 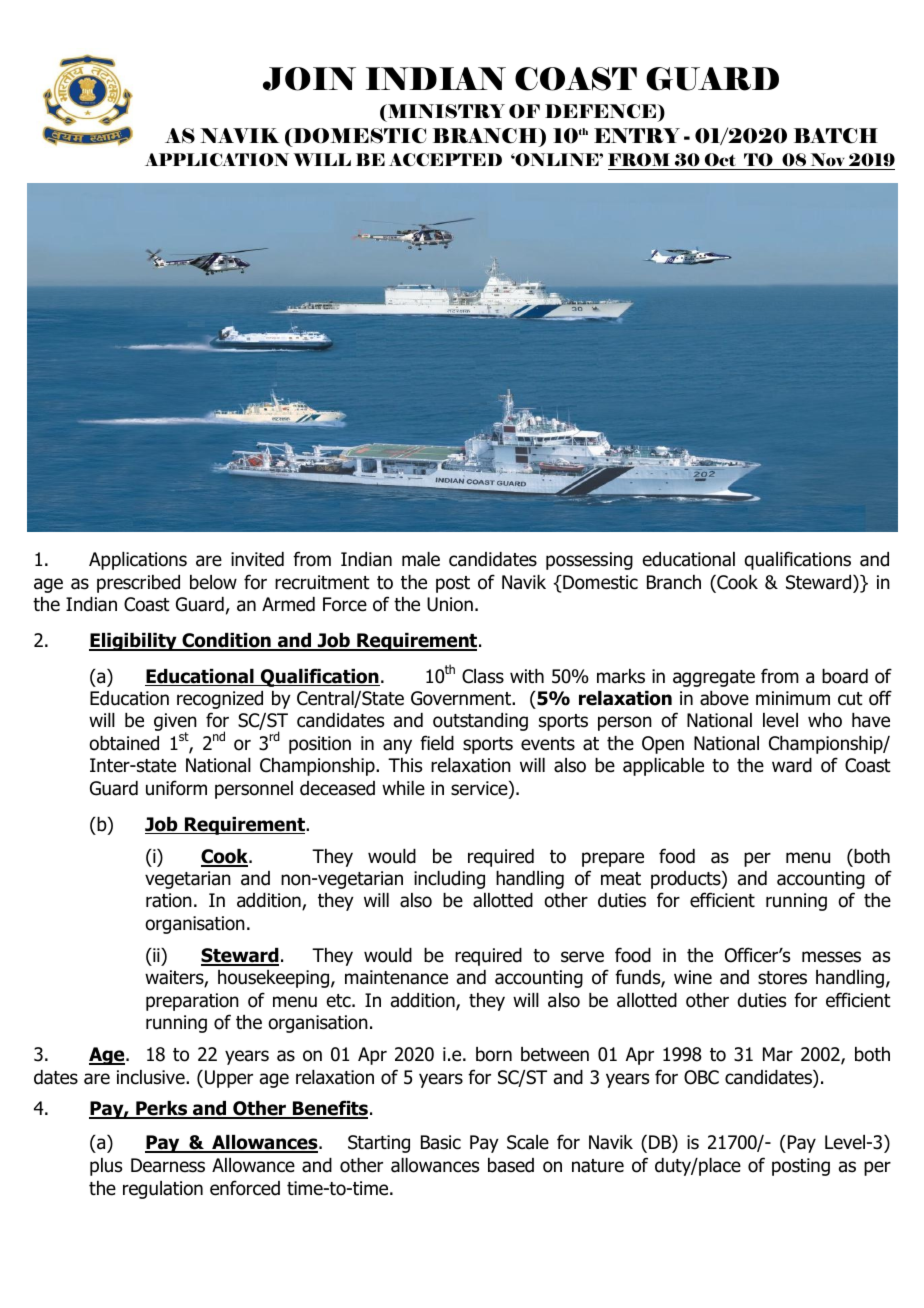 I want to click on given, so click(x=175, y=723).
